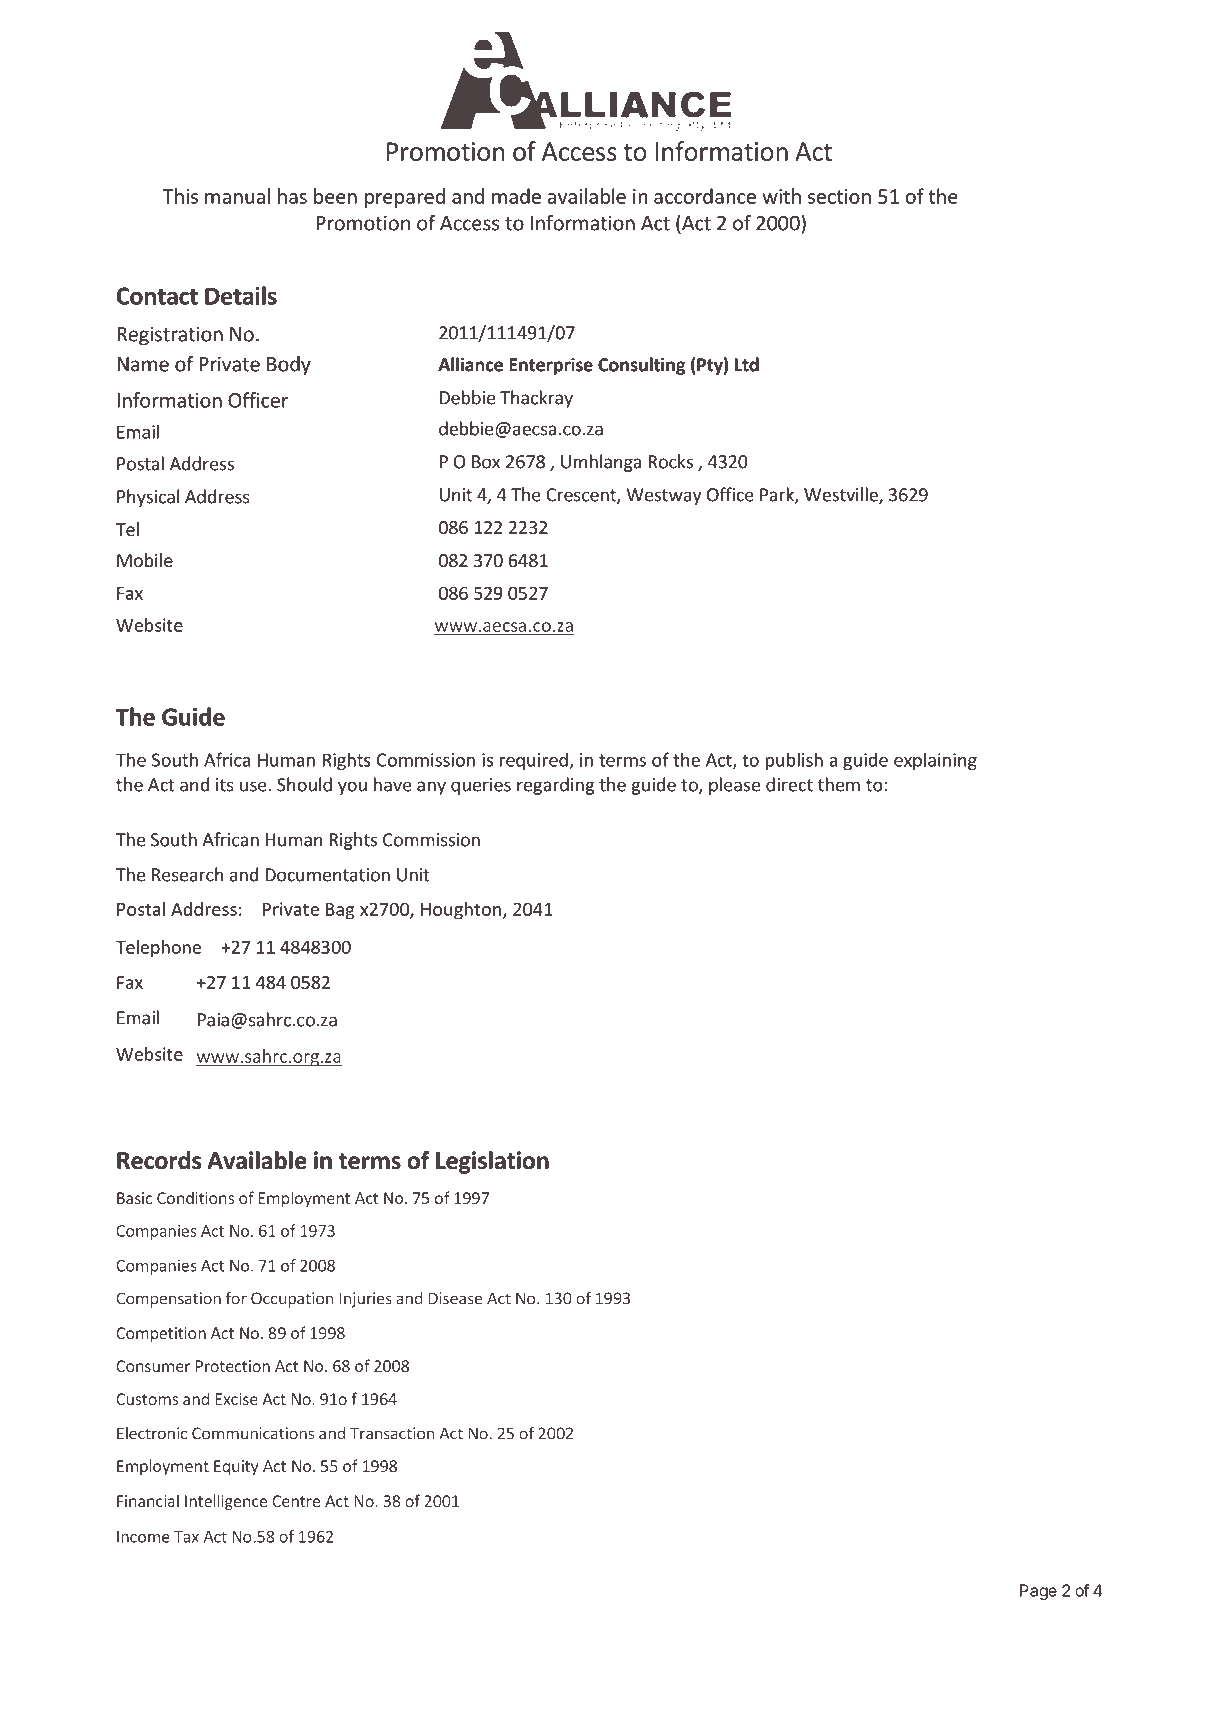 The width and height of the screenshot is (1216, 1719). I want to click on Tax, so click(186, 1537).
